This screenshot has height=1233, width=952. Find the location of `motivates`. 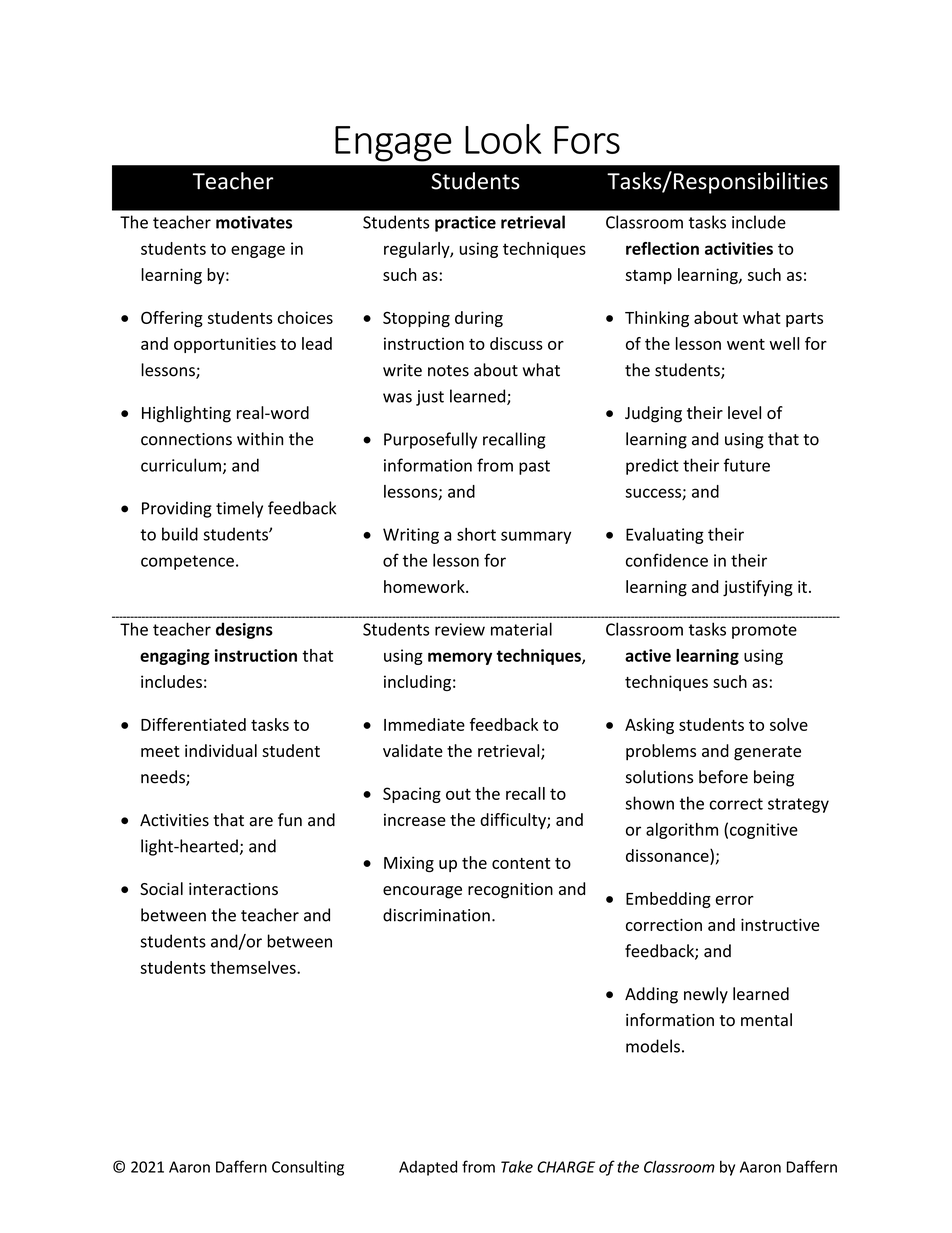

motivates is located at coordinates (254, 222).
